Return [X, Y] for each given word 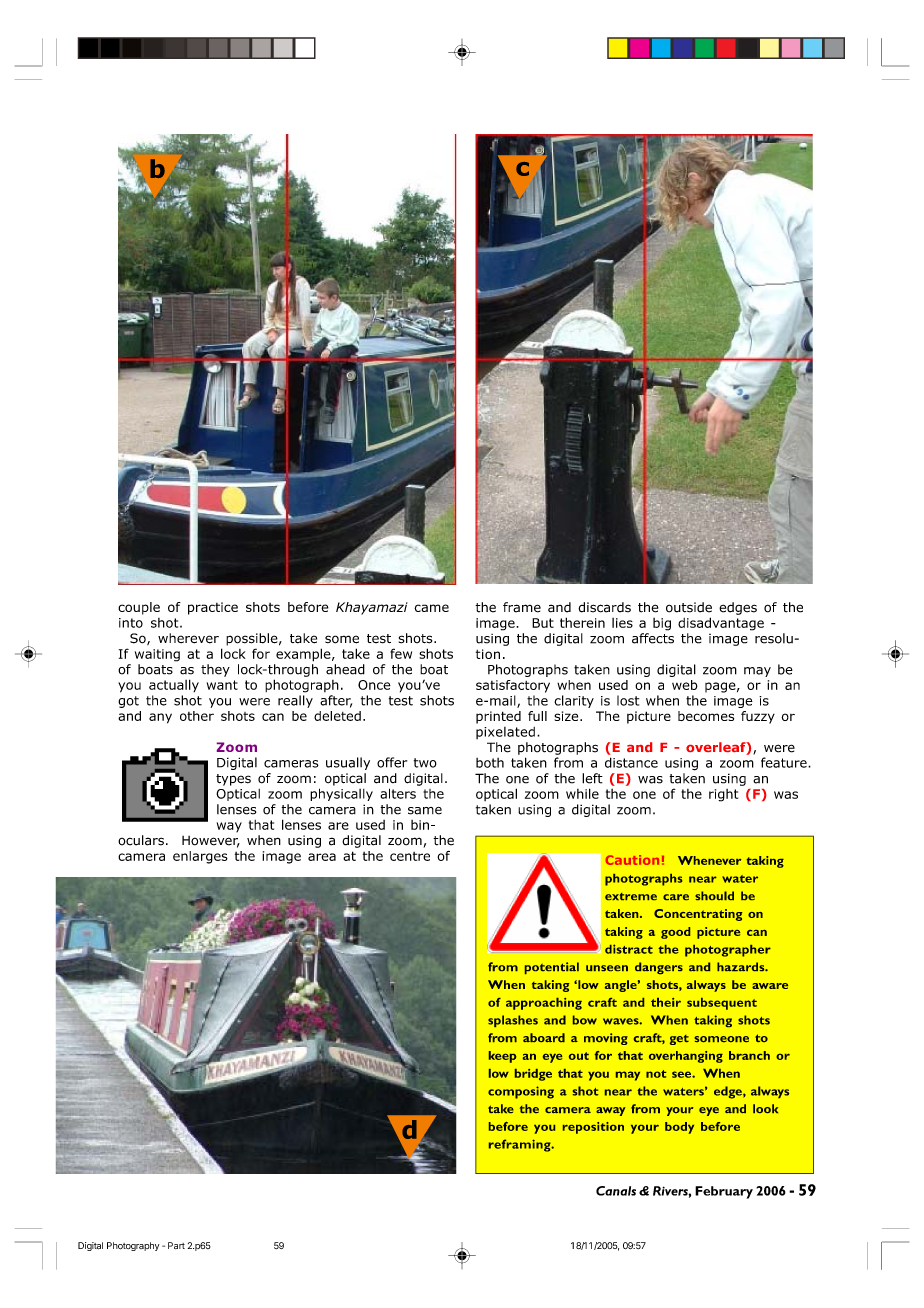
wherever [188, 638]
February [724, 1192]
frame [522, 607]
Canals [616, 1191]
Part [176, 1245]
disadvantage [721, 624]
